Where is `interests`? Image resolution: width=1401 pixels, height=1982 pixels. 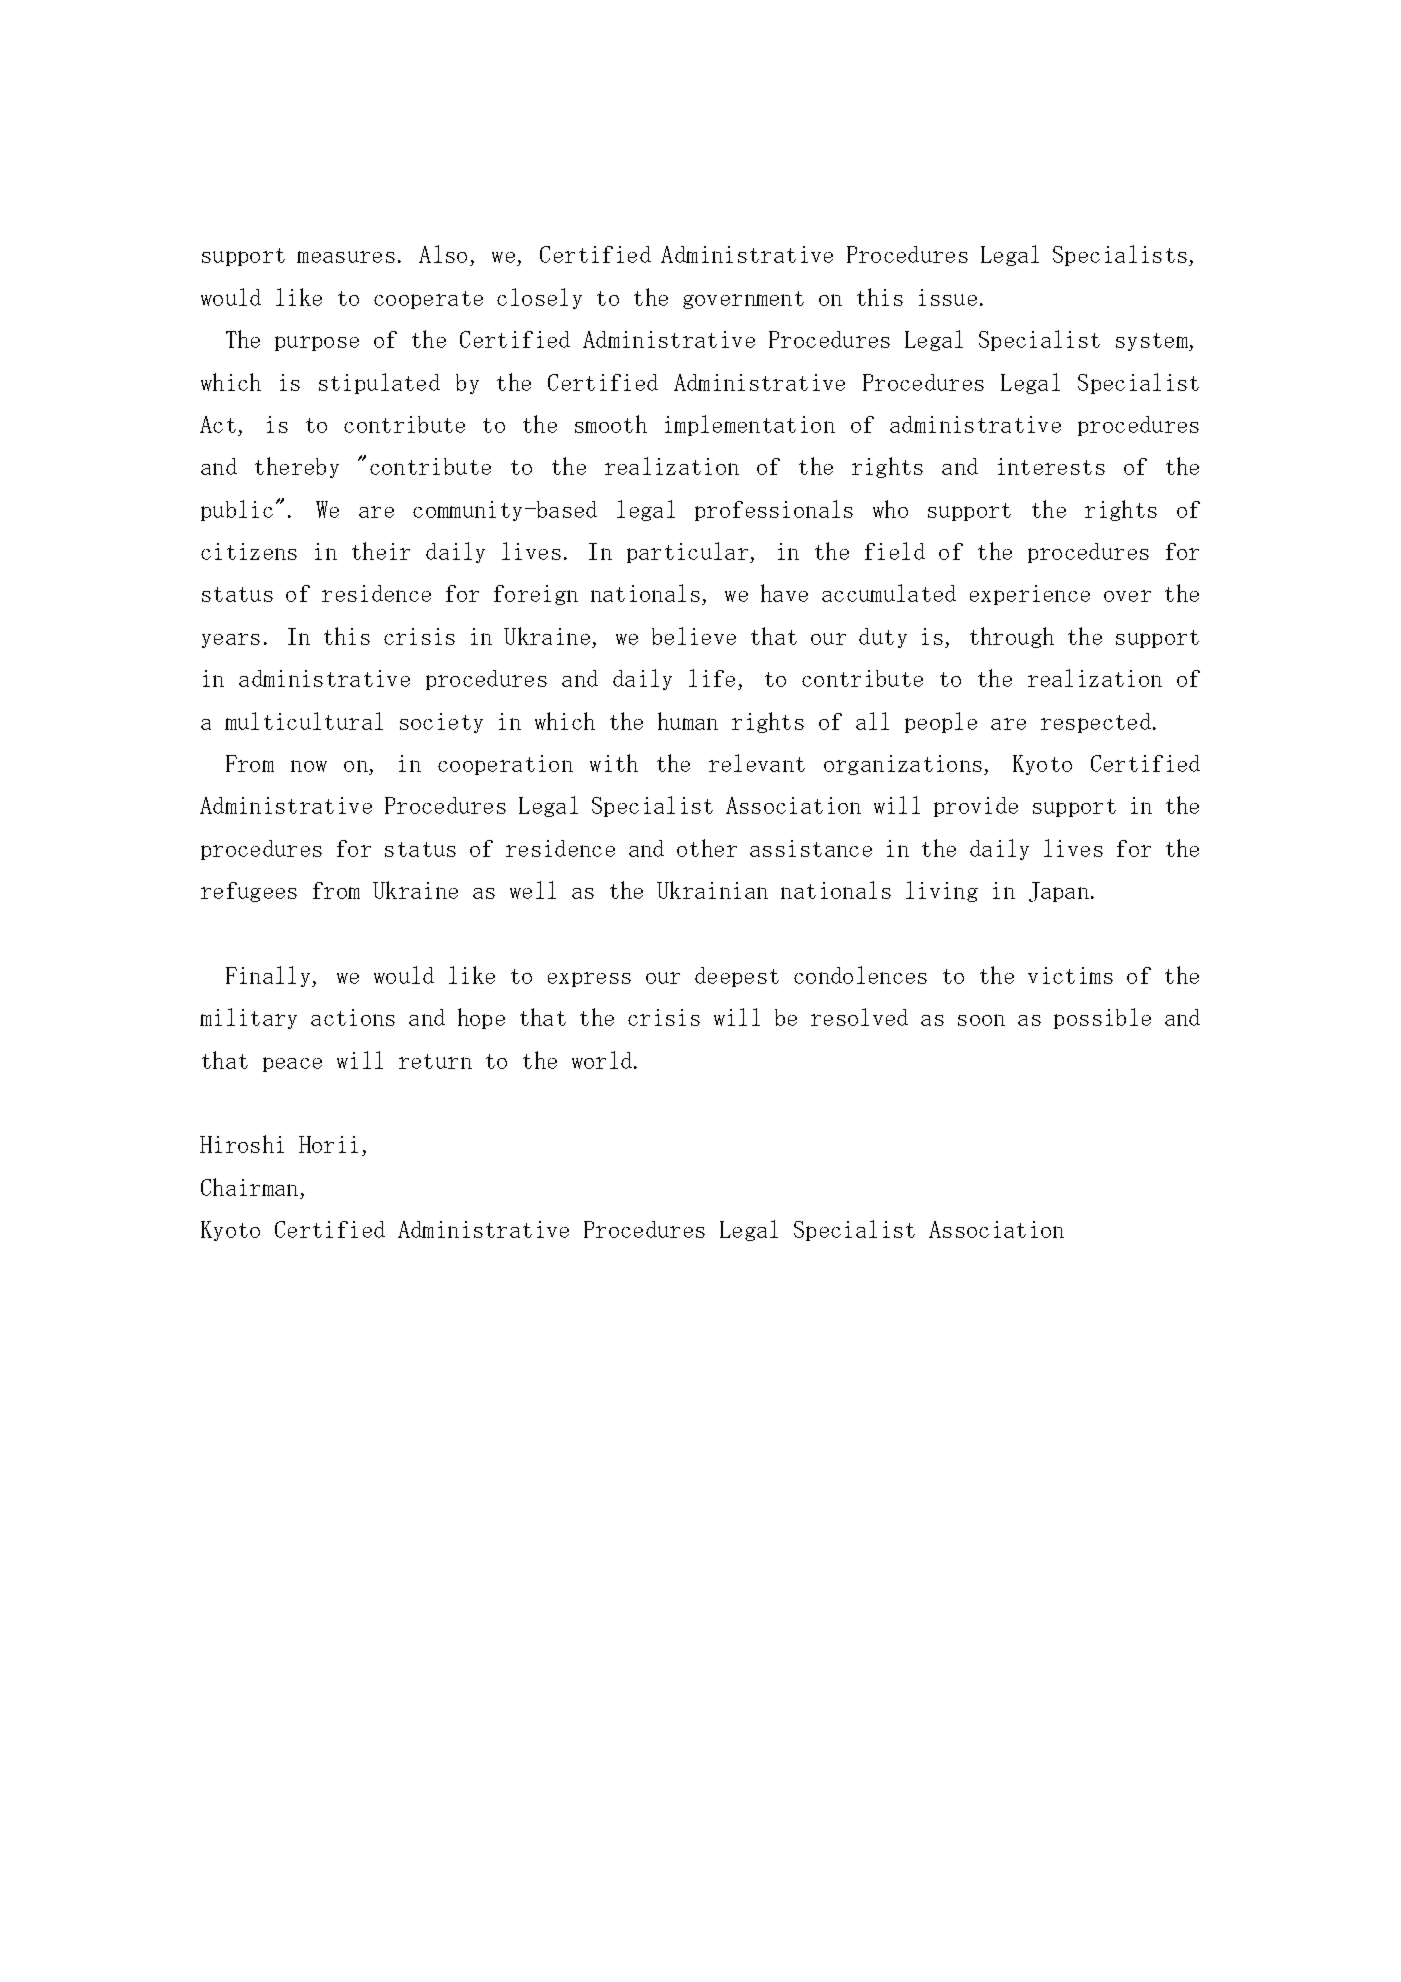 interests is located at coordinates (1051, 466).
